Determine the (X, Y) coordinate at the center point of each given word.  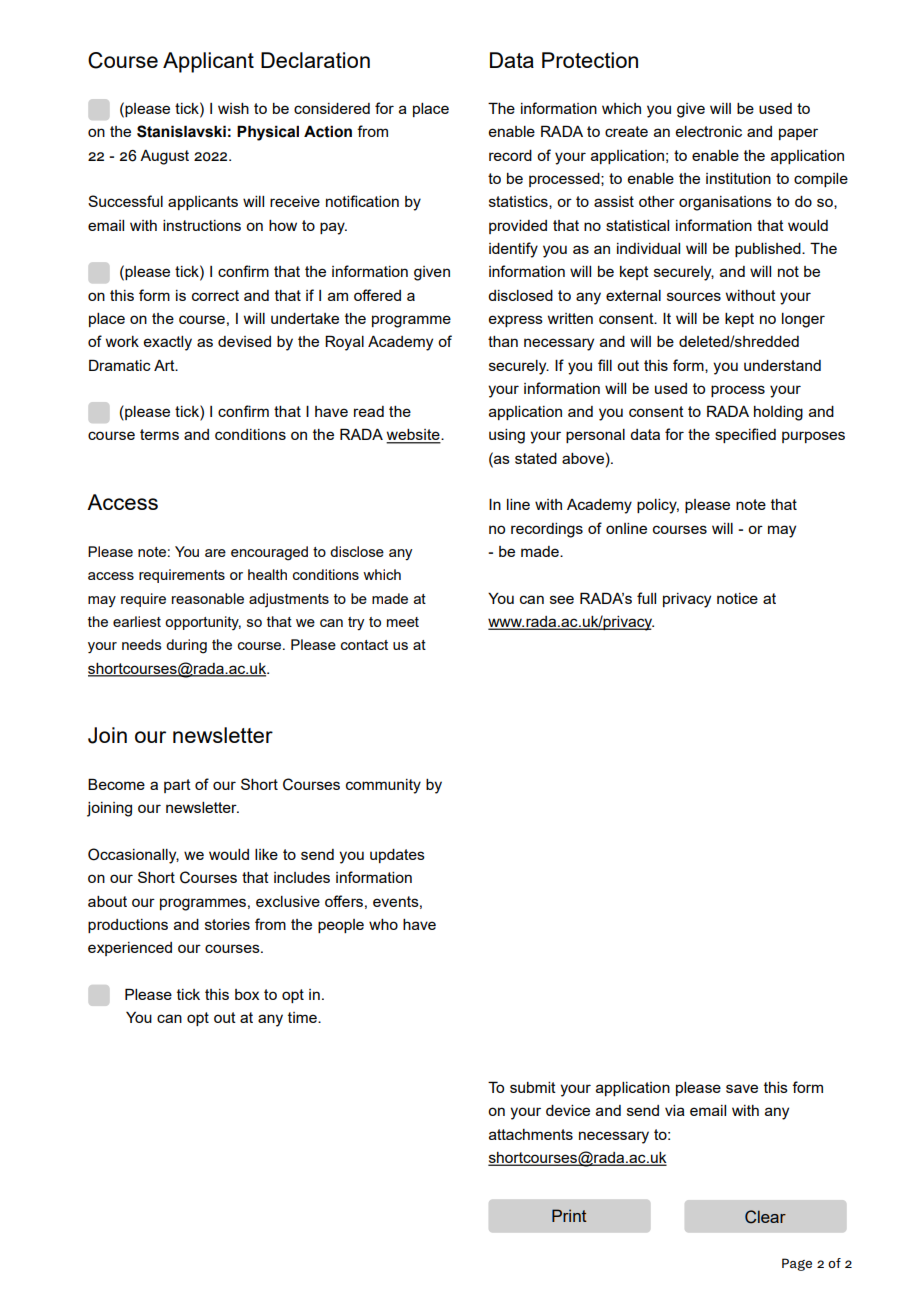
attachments (531, 1134)
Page (797, 1264)
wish (233, 108)
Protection (590, 60)
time (303, 1017)
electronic (709, 131)
